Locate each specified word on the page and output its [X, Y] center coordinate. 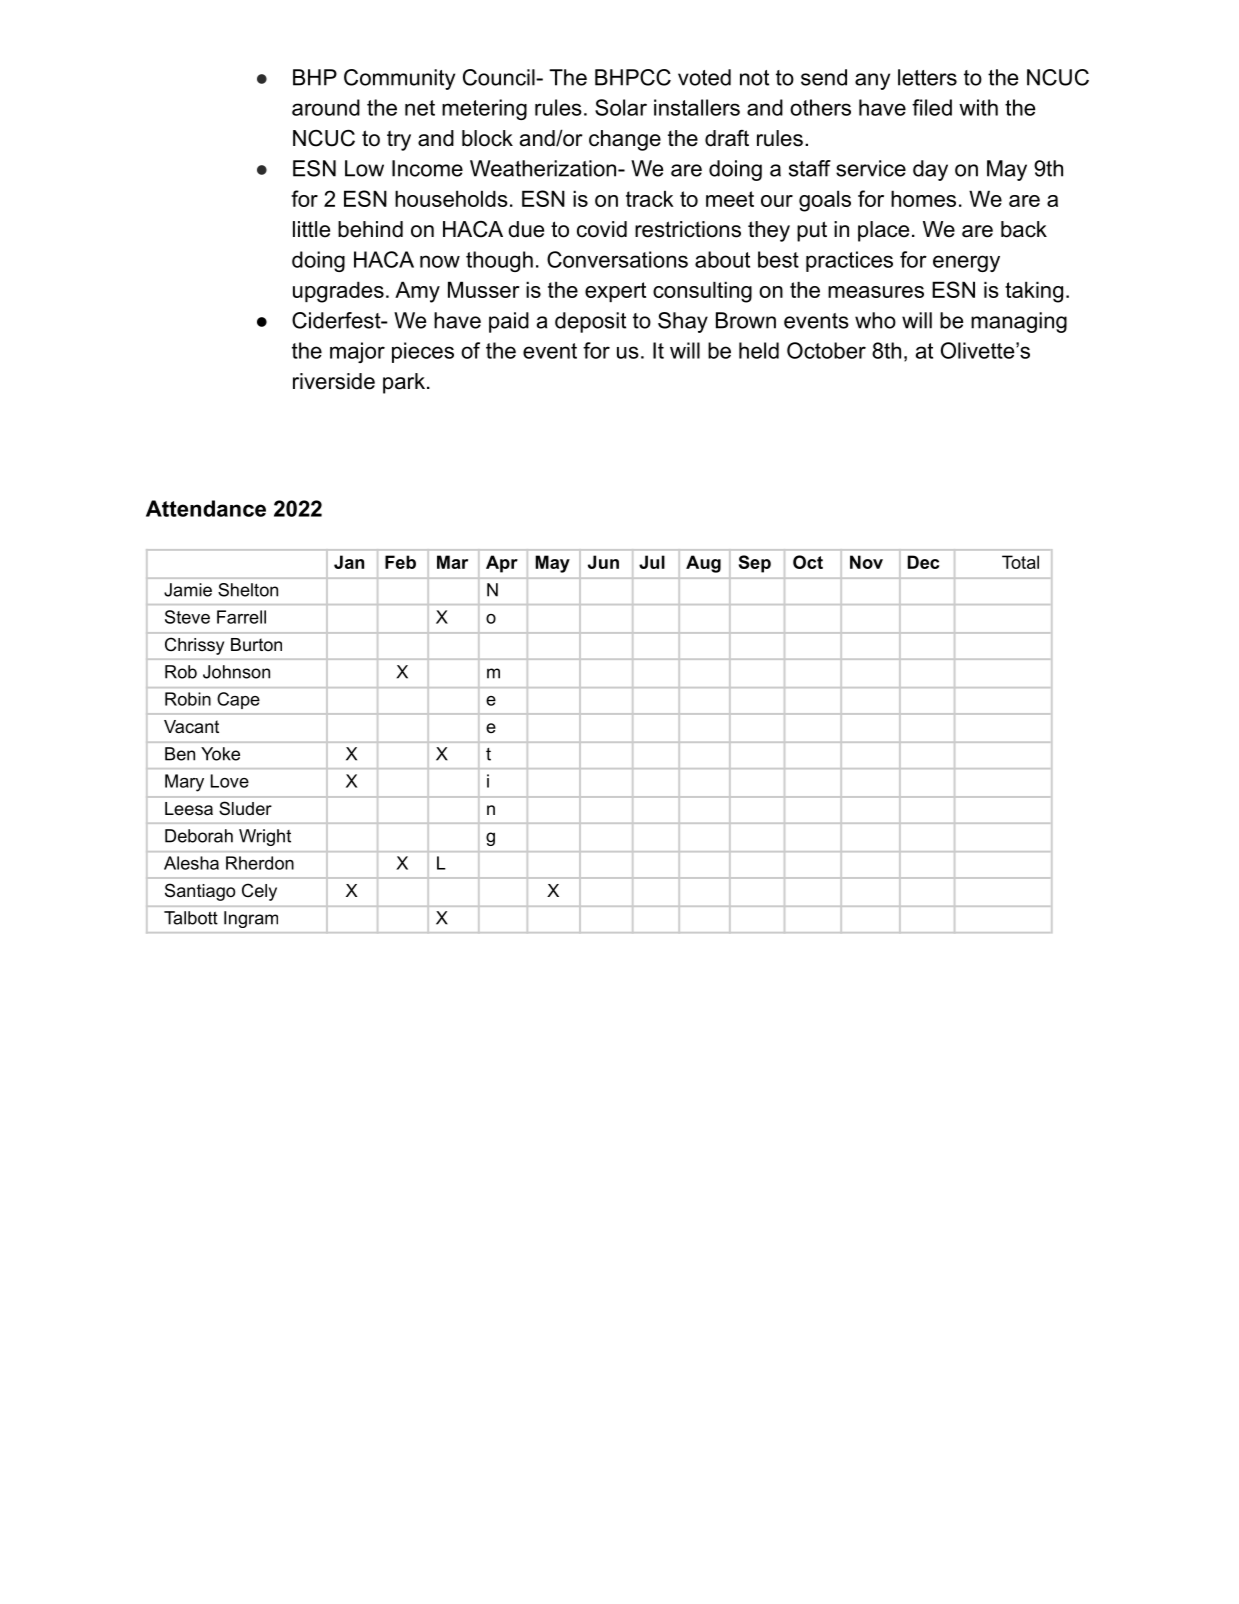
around [326, 107]
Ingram [251, 919]
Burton [256, 645]
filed [932, 107]
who [875, 320]
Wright [265, 837]
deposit [590, 322]
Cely [259, 892]
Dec [923, 562]
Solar [621, 107]
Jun [603, 562]
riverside [334, 381]
